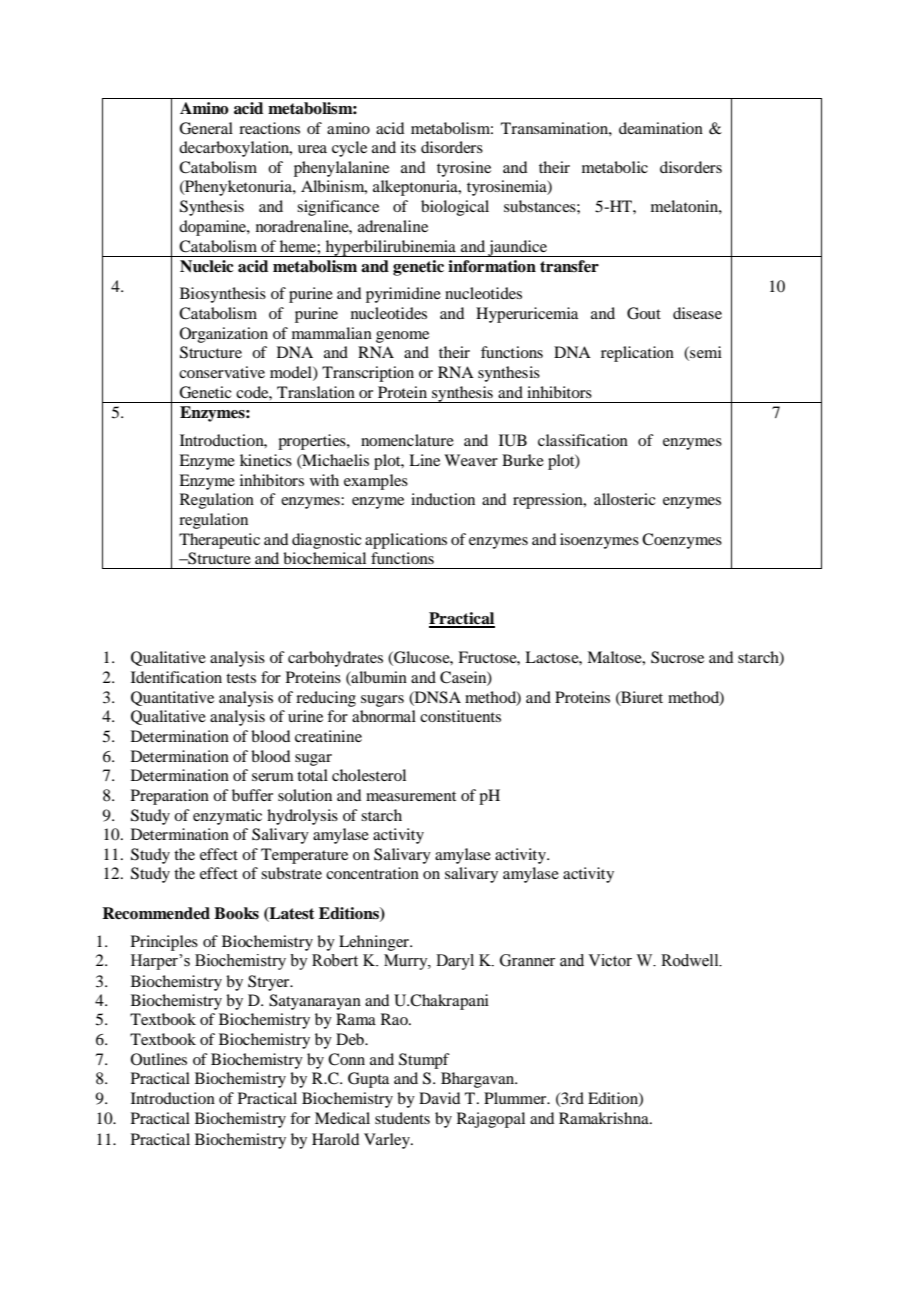  I want to click on Biuret, so click(641, 698).
